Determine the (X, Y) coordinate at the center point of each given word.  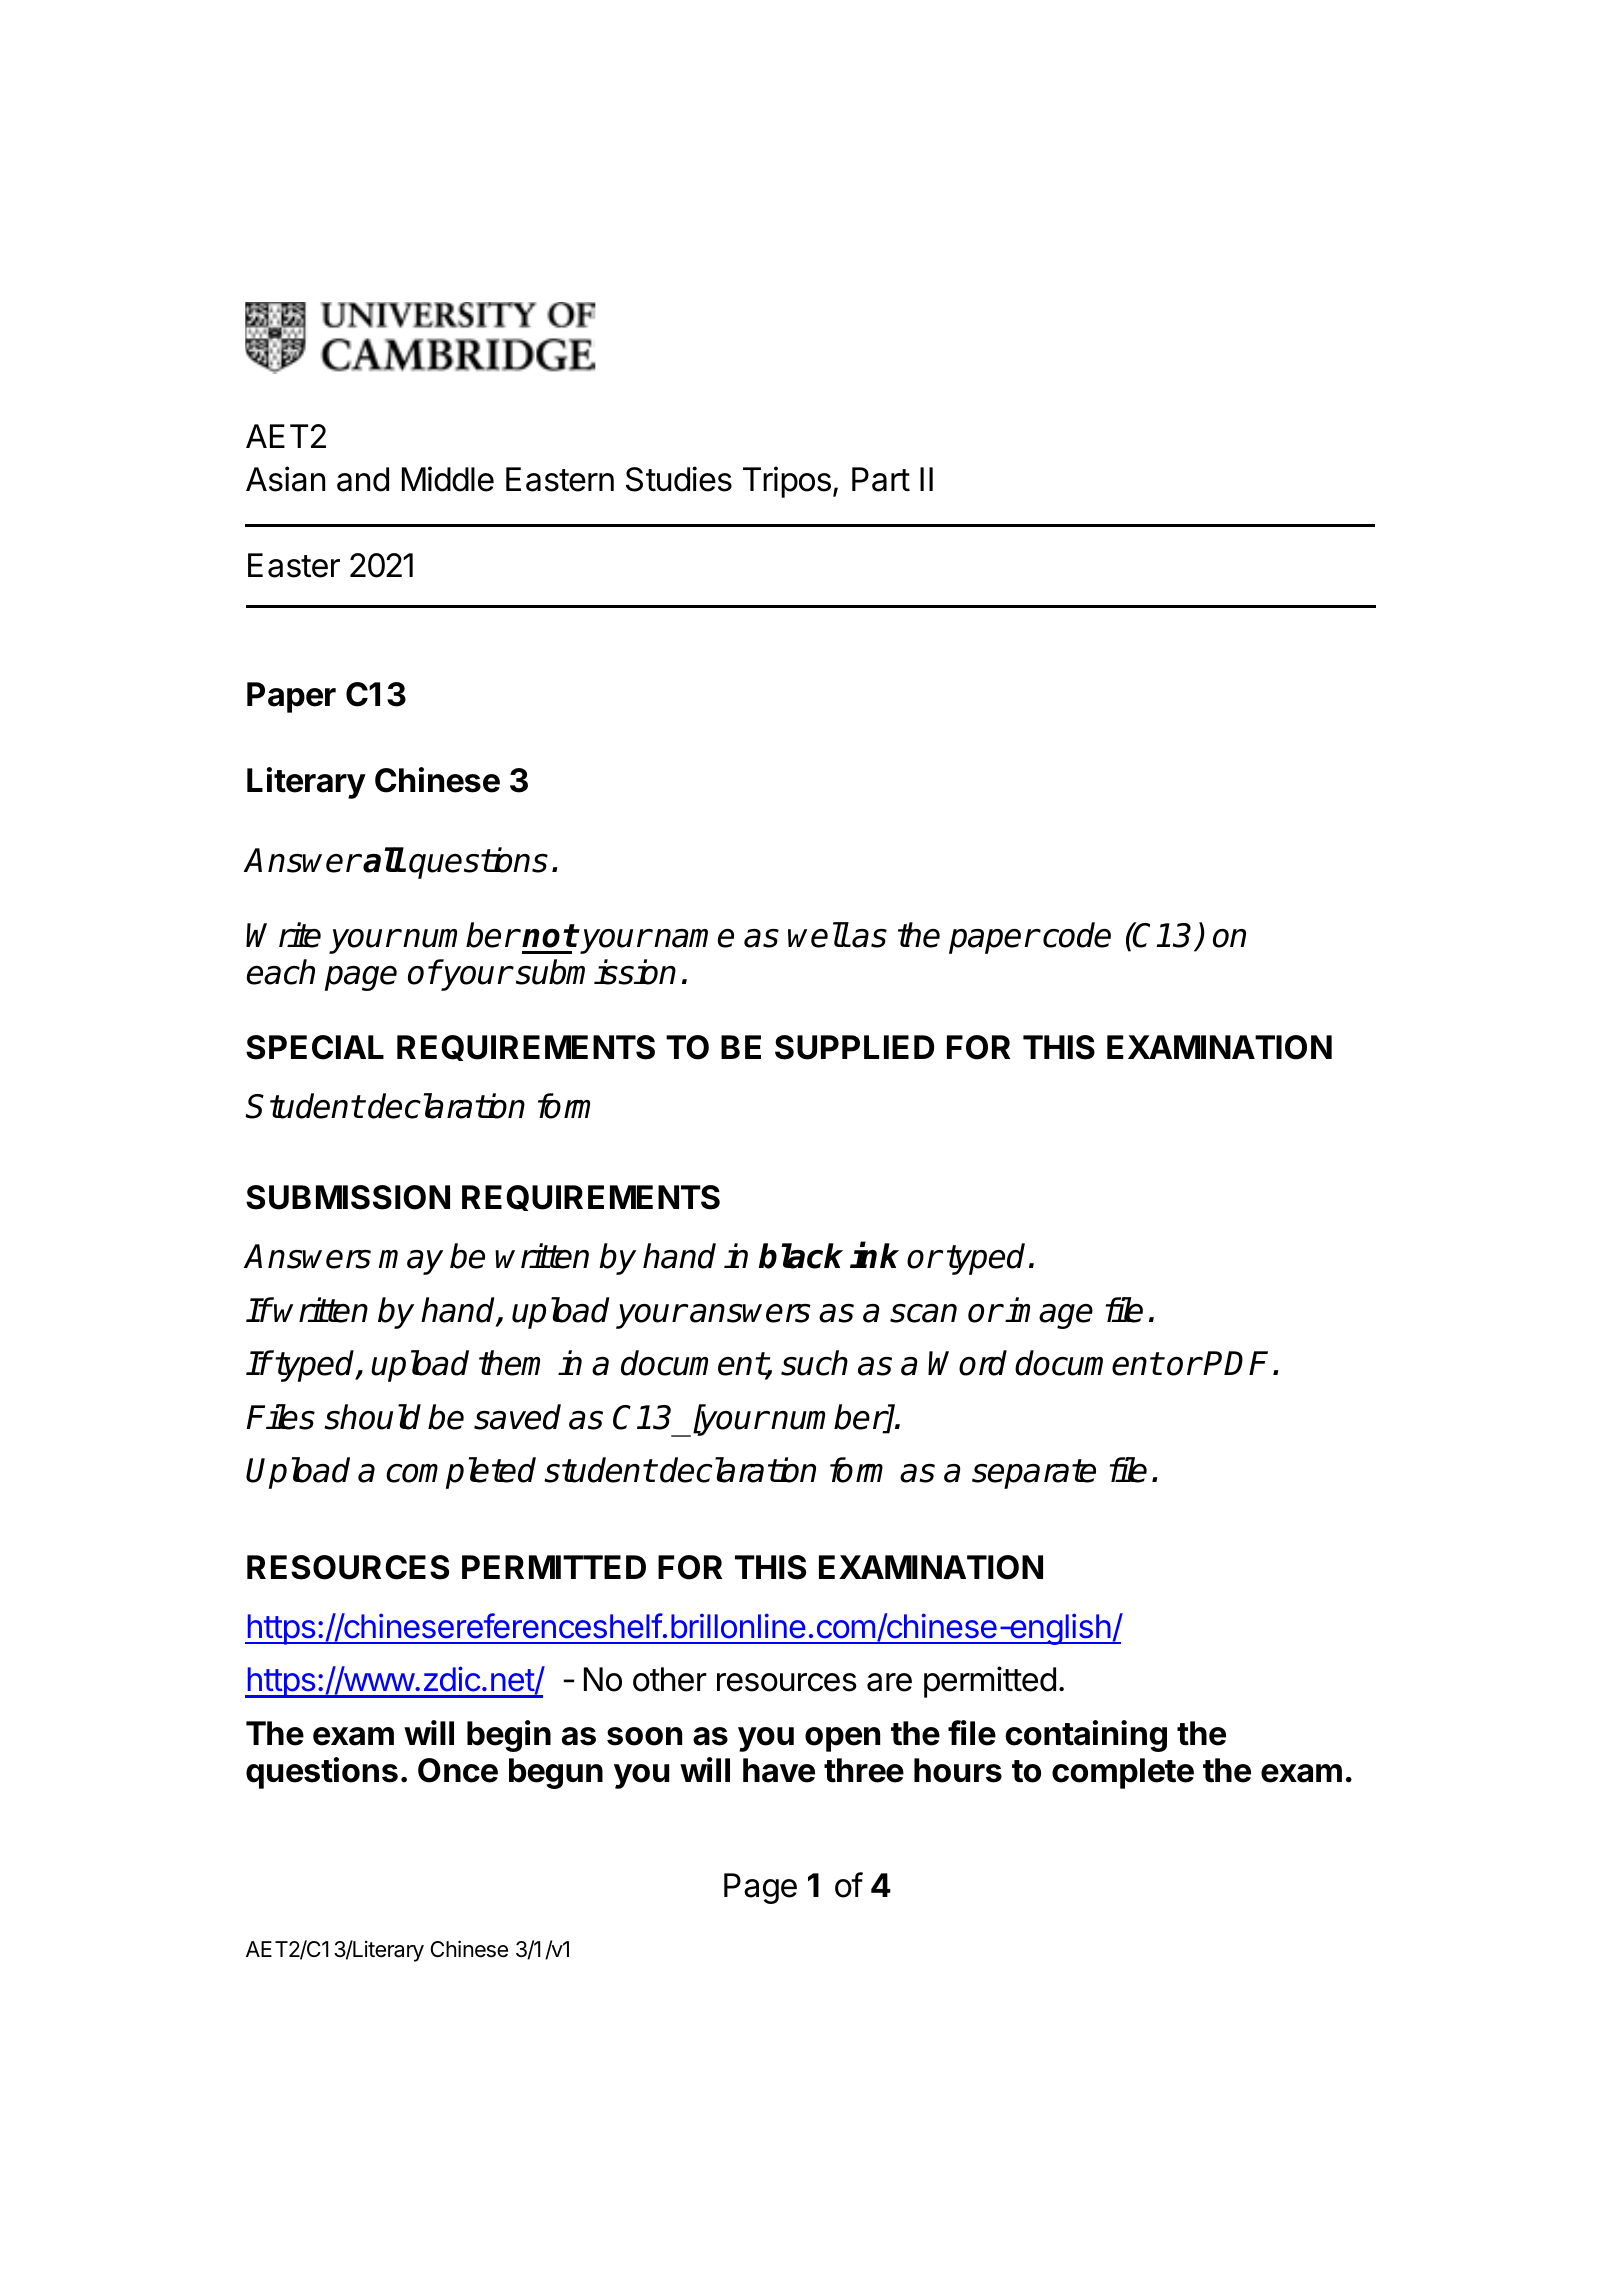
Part (881, 479)
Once (458, 1770)
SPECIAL (315, 1047)
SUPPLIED (854, 1047)
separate (1034, 1474)
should (372, 1417)
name (694, 938)
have (779, 1770)
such (814, 1363)
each (281, 972)
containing (1086, 1736)
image (1049, 1313)
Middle (448, 479)
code (1077, 935)
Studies (679, 479)
